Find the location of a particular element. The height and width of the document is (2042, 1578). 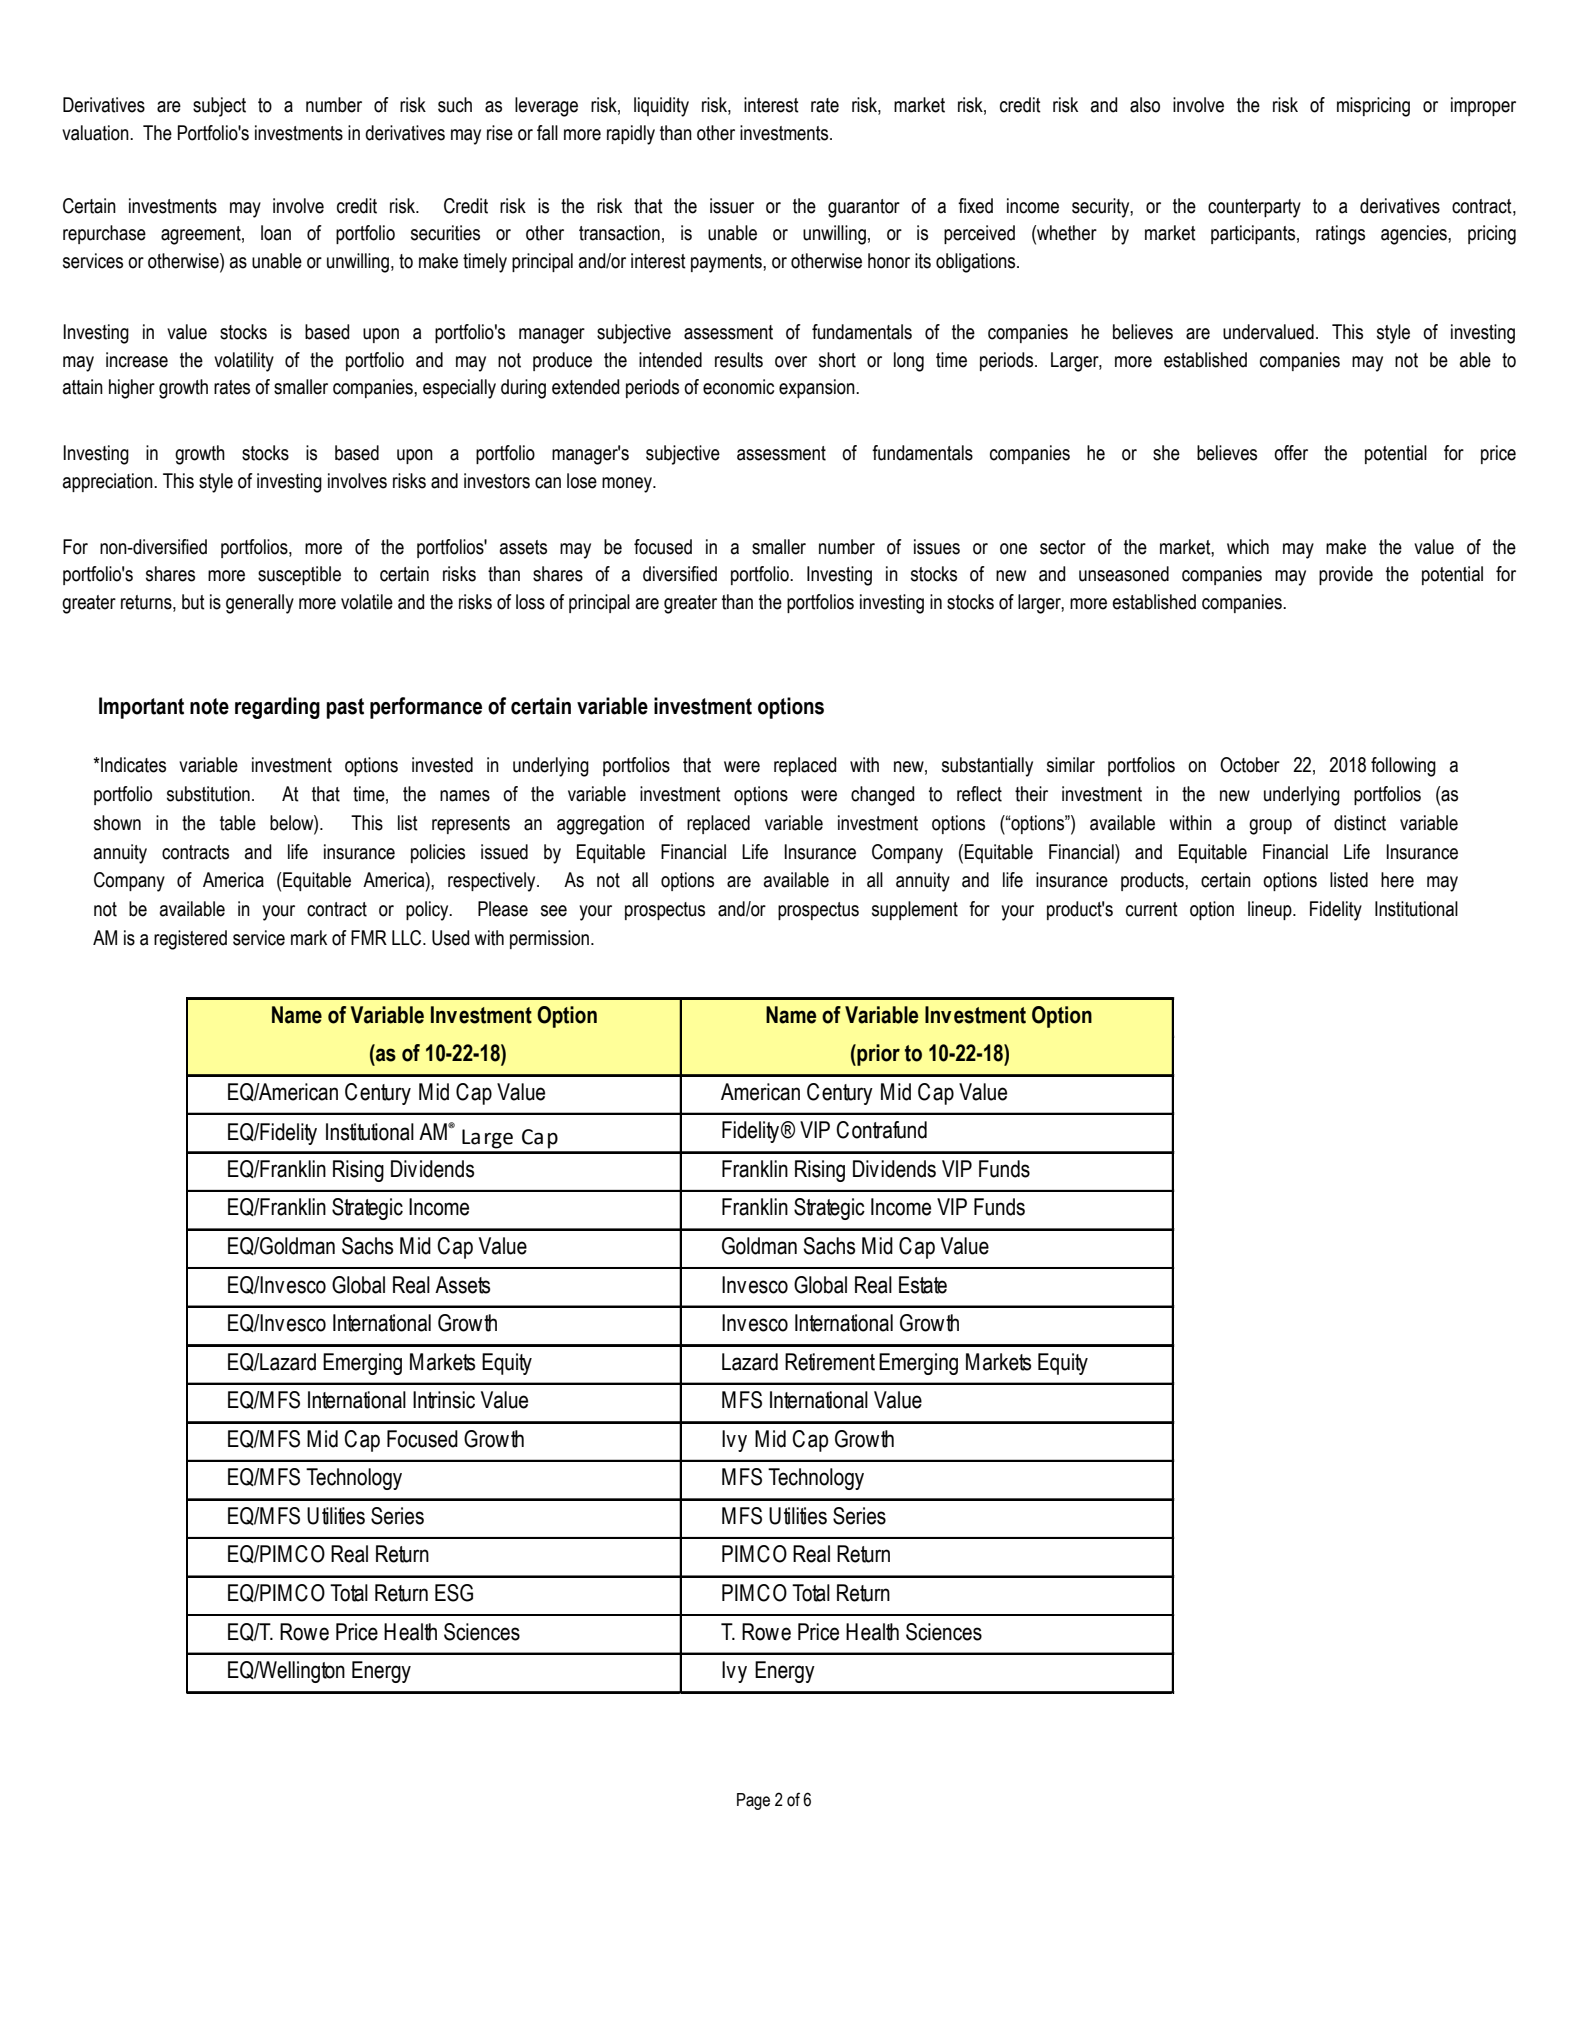

counterparty is located at coordinates (1254, 208).
